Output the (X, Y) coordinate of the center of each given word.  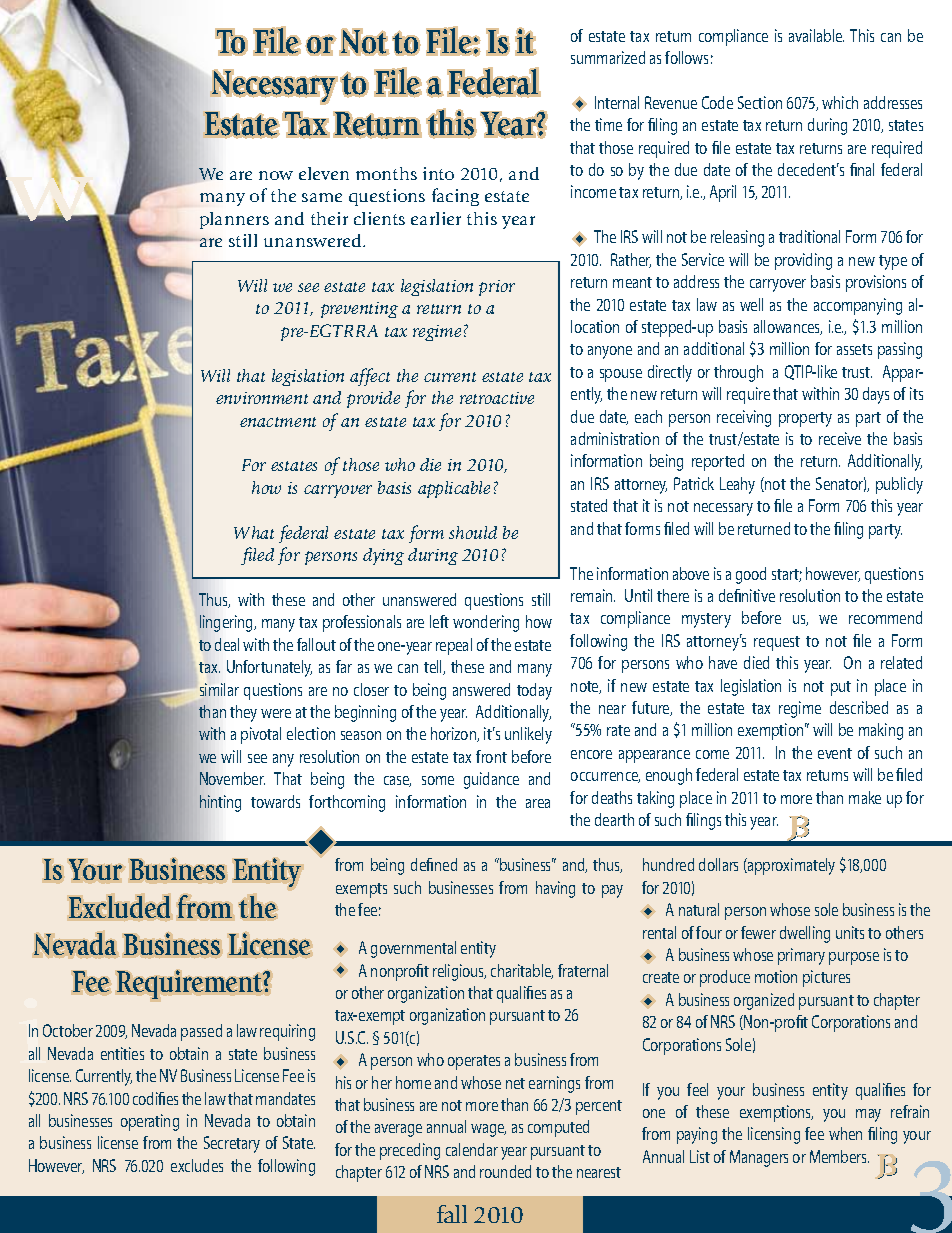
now (276, 175)
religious (459, 972)
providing (803, 261)
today (534, 691)
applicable (454, 489)
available (816, 35)
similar (219, 689)
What (254, 532)
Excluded (119, 907)
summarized (608, 57)
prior (497, 288)
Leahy (737, 485)
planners (234, 220)
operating (150, 1122)
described (859, 707)
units (850, 932)
